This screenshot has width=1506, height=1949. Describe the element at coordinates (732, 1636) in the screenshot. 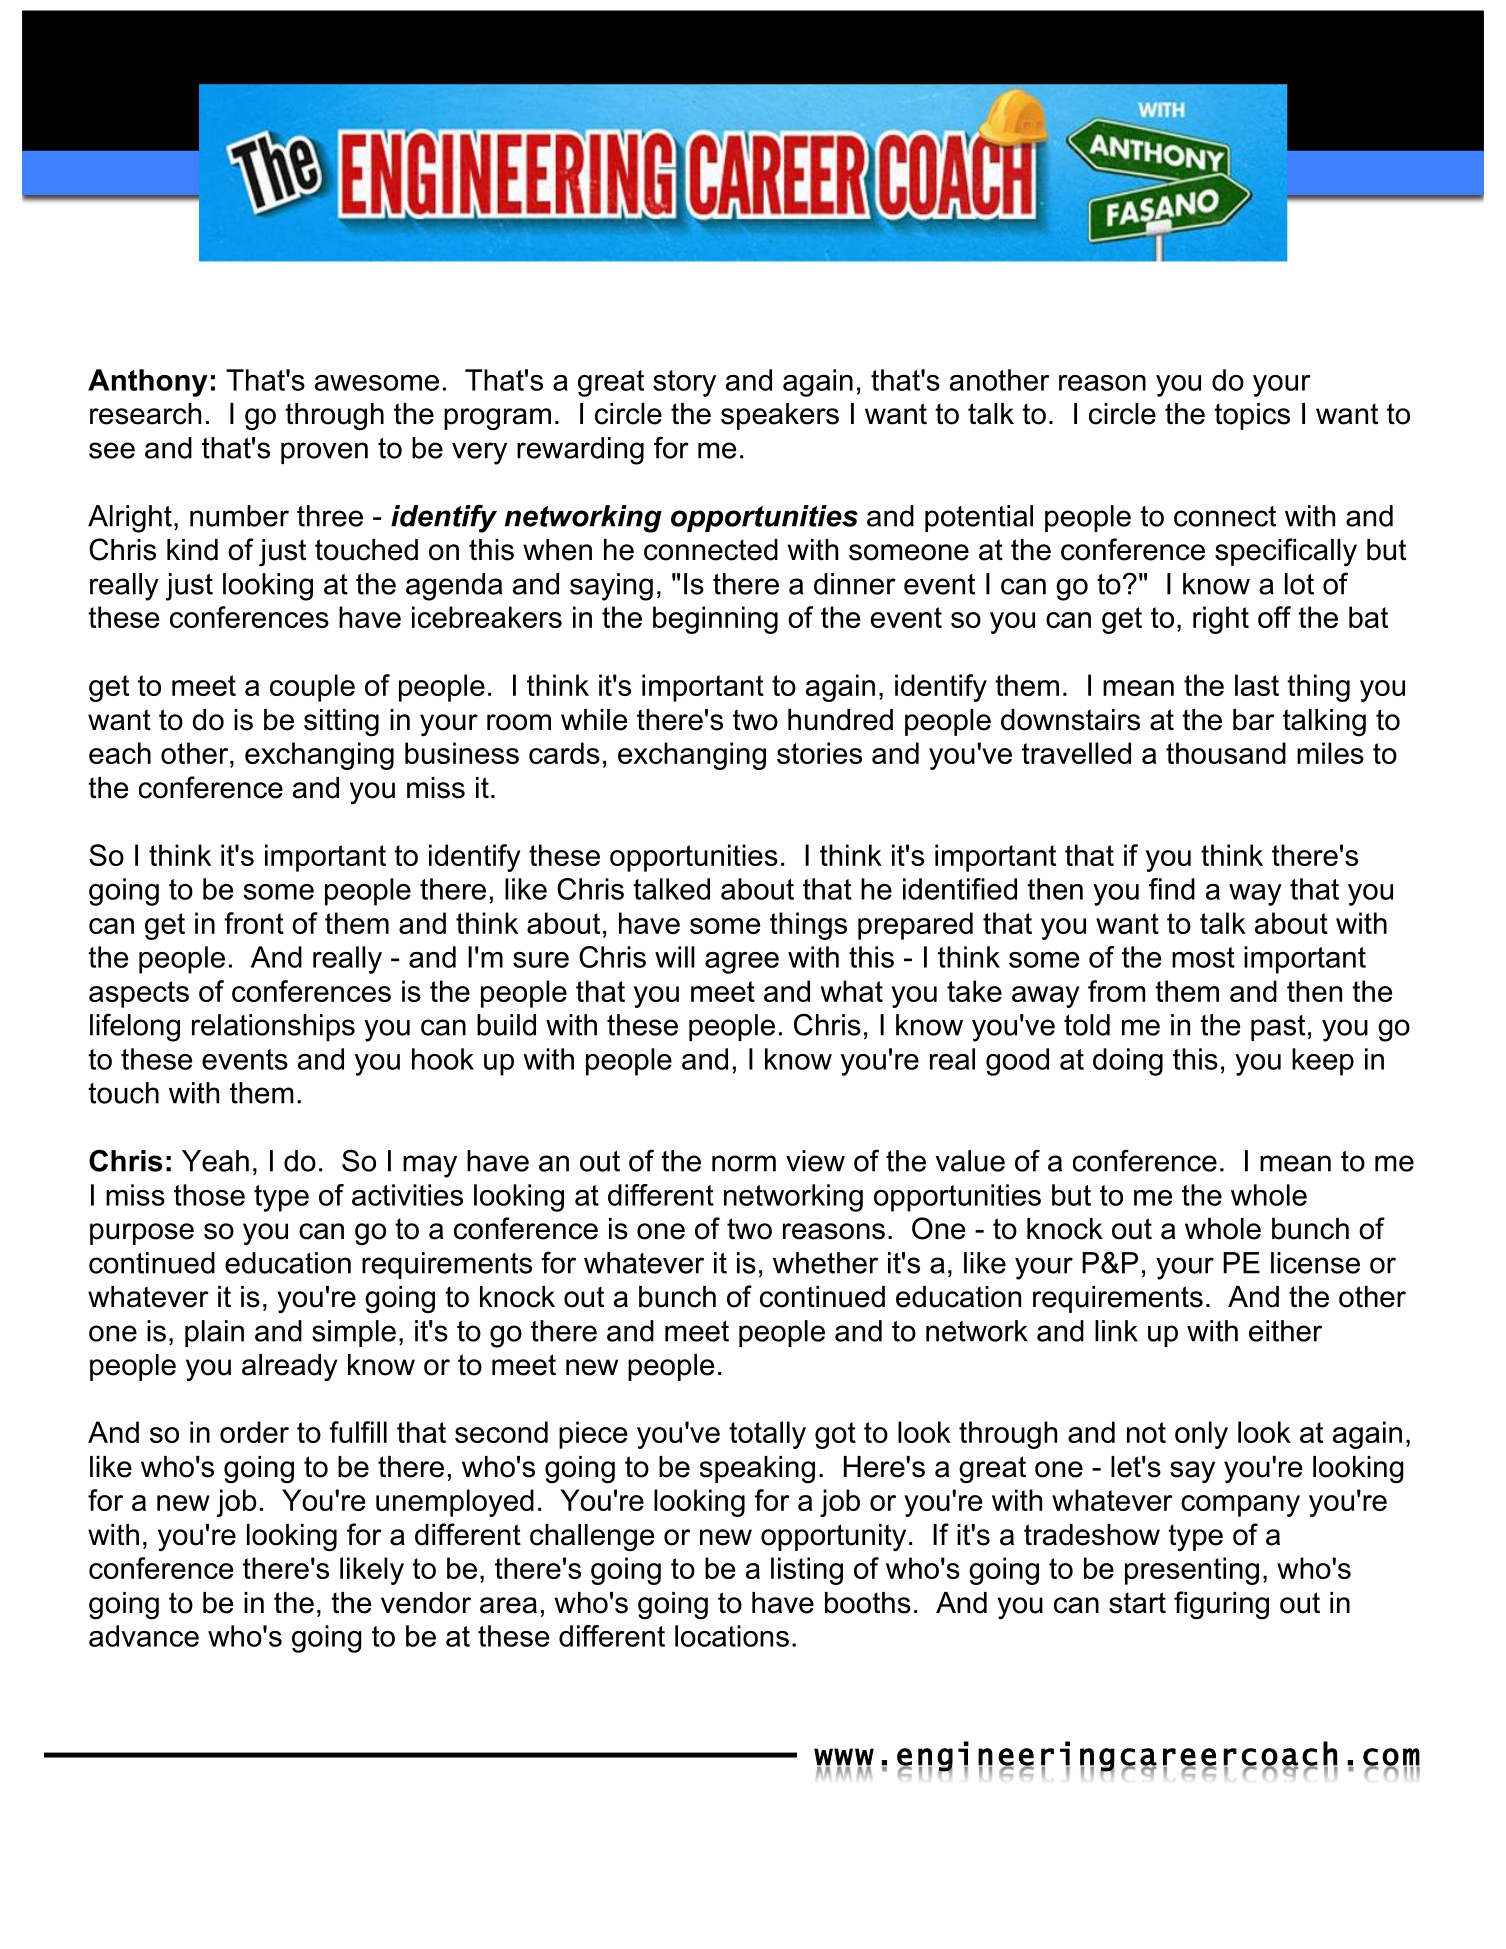

I see `locations` at that location.
